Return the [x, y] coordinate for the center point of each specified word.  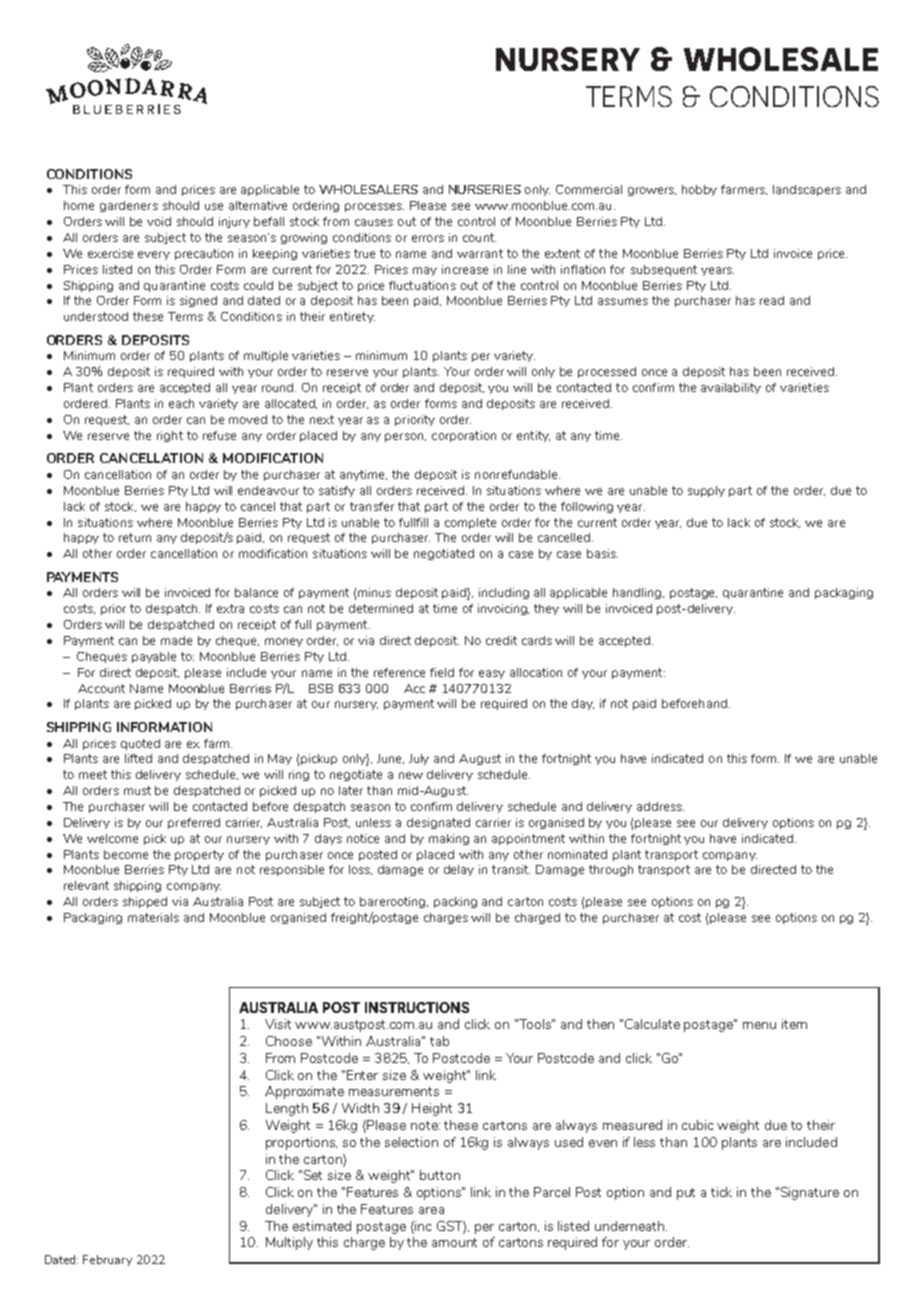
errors [428, 238]
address [660, 806]
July [419, 759]
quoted [140, 744]
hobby [699, 190]
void [159, 221]
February [107, 1260]
